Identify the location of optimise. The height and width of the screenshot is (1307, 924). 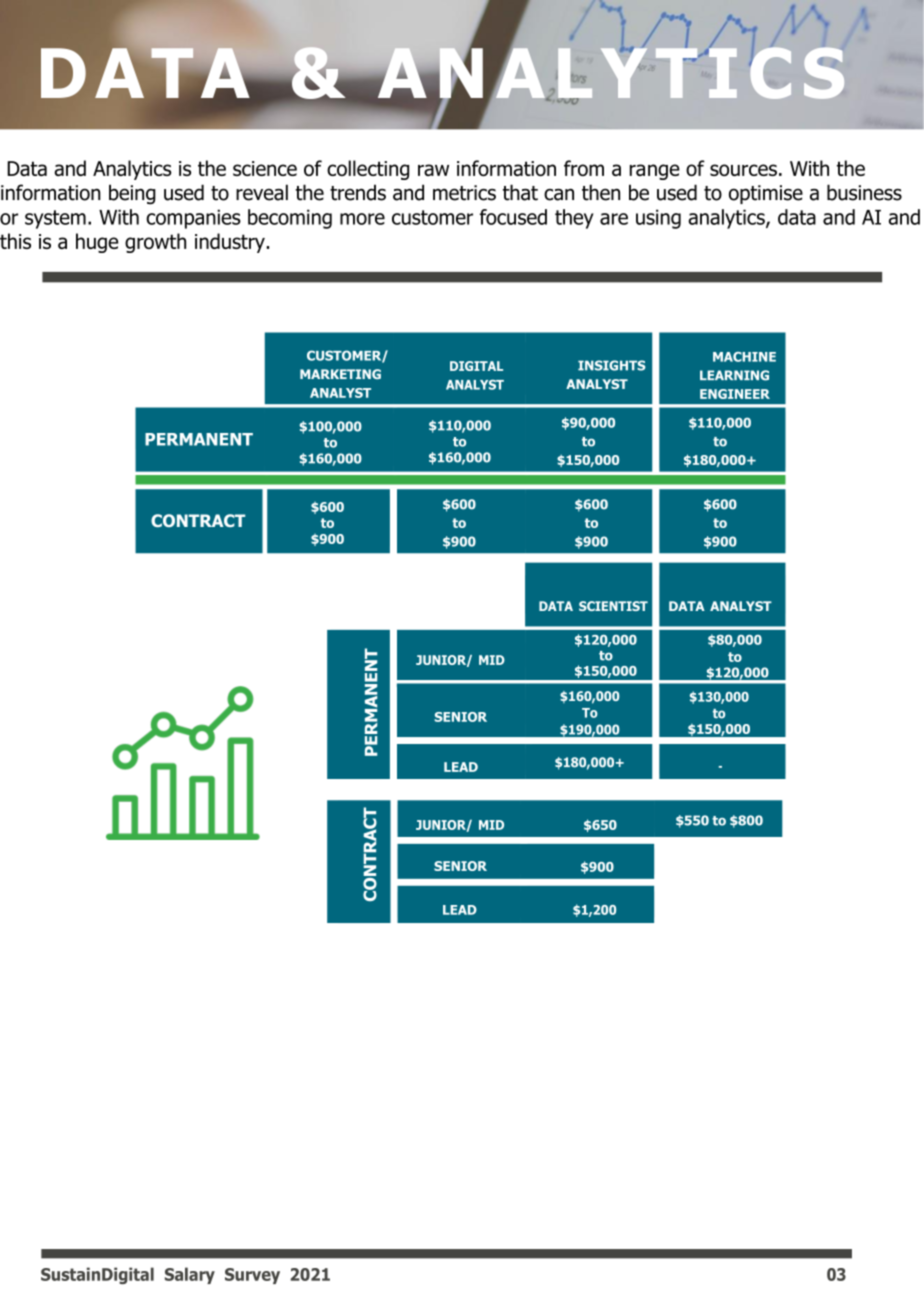
(766, 194).
